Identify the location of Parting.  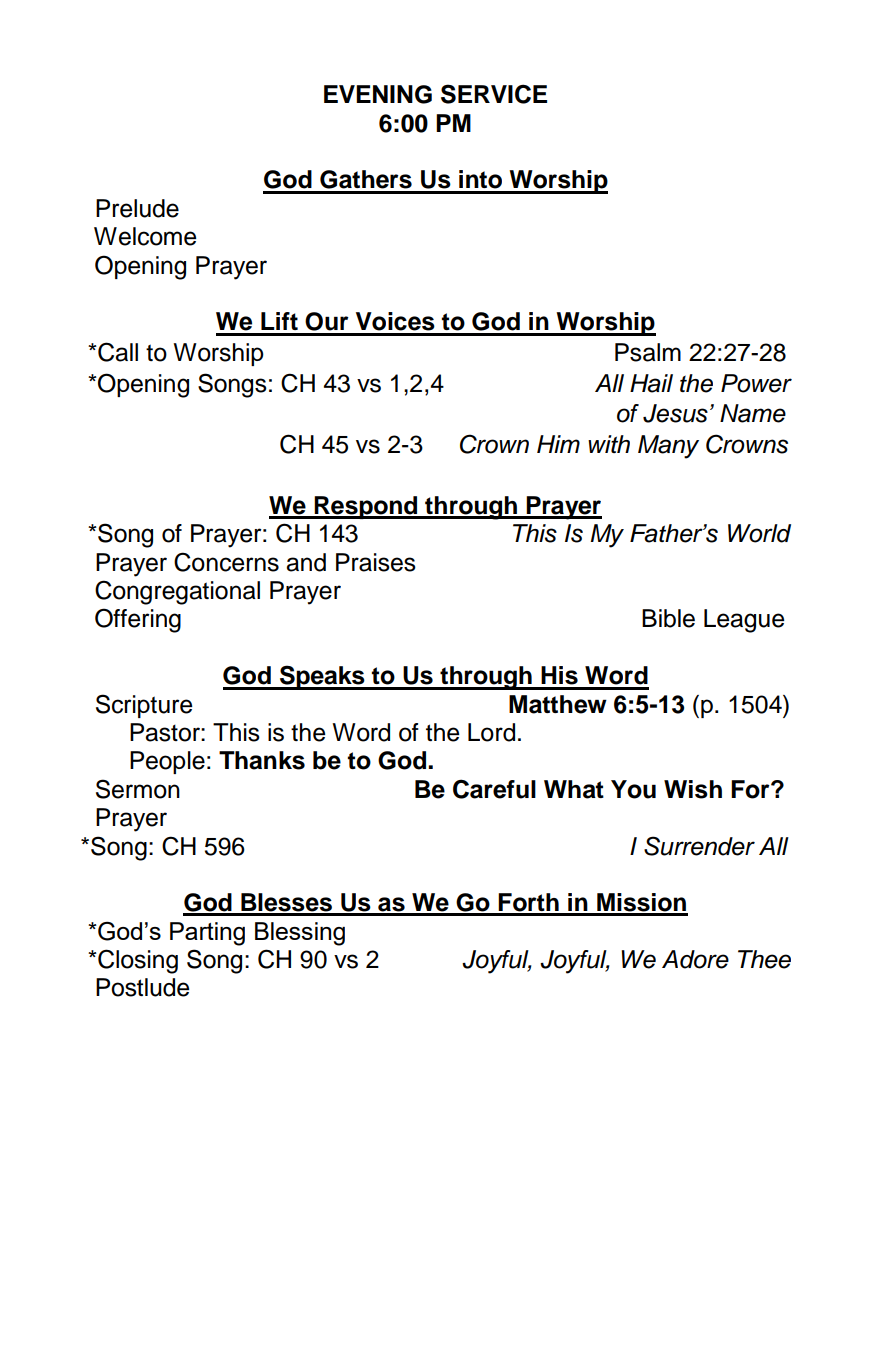
(207, 934).
